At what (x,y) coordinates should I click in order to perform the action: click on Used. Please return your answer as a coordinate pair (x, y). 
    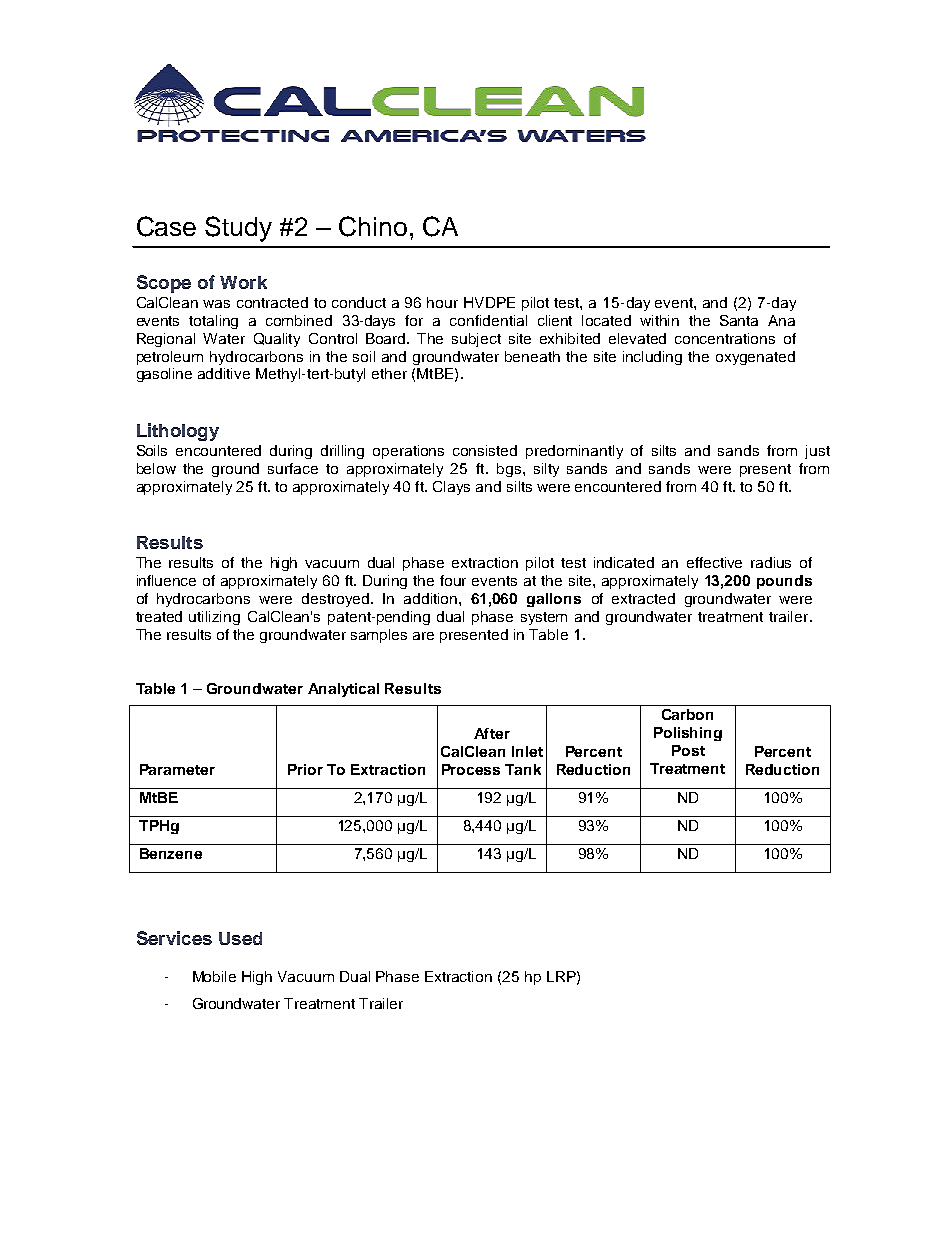
    Looking at the image, I should click on (240, 938).
